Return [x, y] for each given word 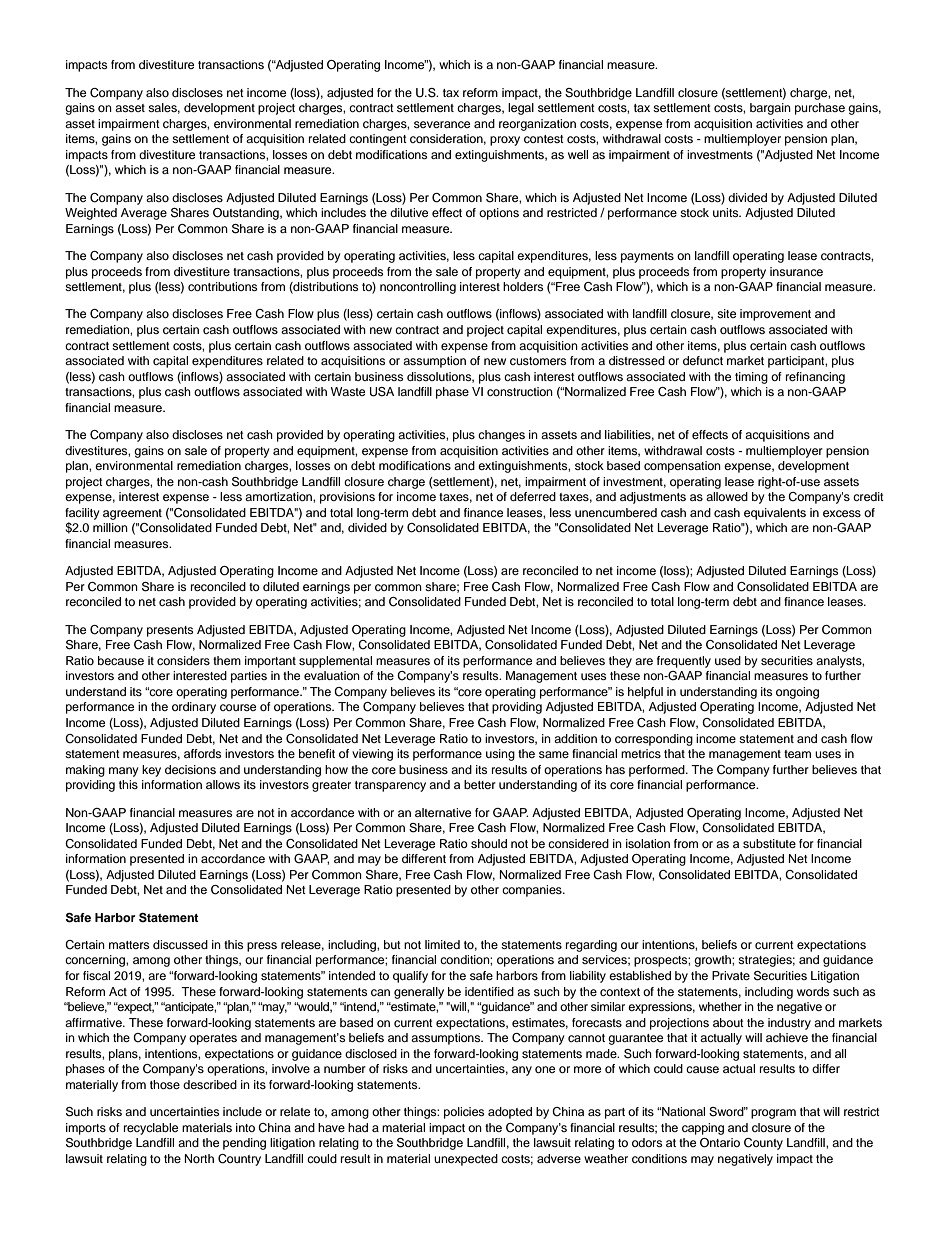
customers [538, 361]
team [797, 754]
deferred [533, 496]
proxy [505, 141]
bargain [770, 109]
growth [713, 961]
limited [442, 944]
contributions [222, 286]
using [500, 755]
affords [202, 753]
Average [144, 214]
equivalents [775, 514]
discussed [180, 944]
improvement [775, 315]
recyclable [151, 1129]
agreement [132, 514]
